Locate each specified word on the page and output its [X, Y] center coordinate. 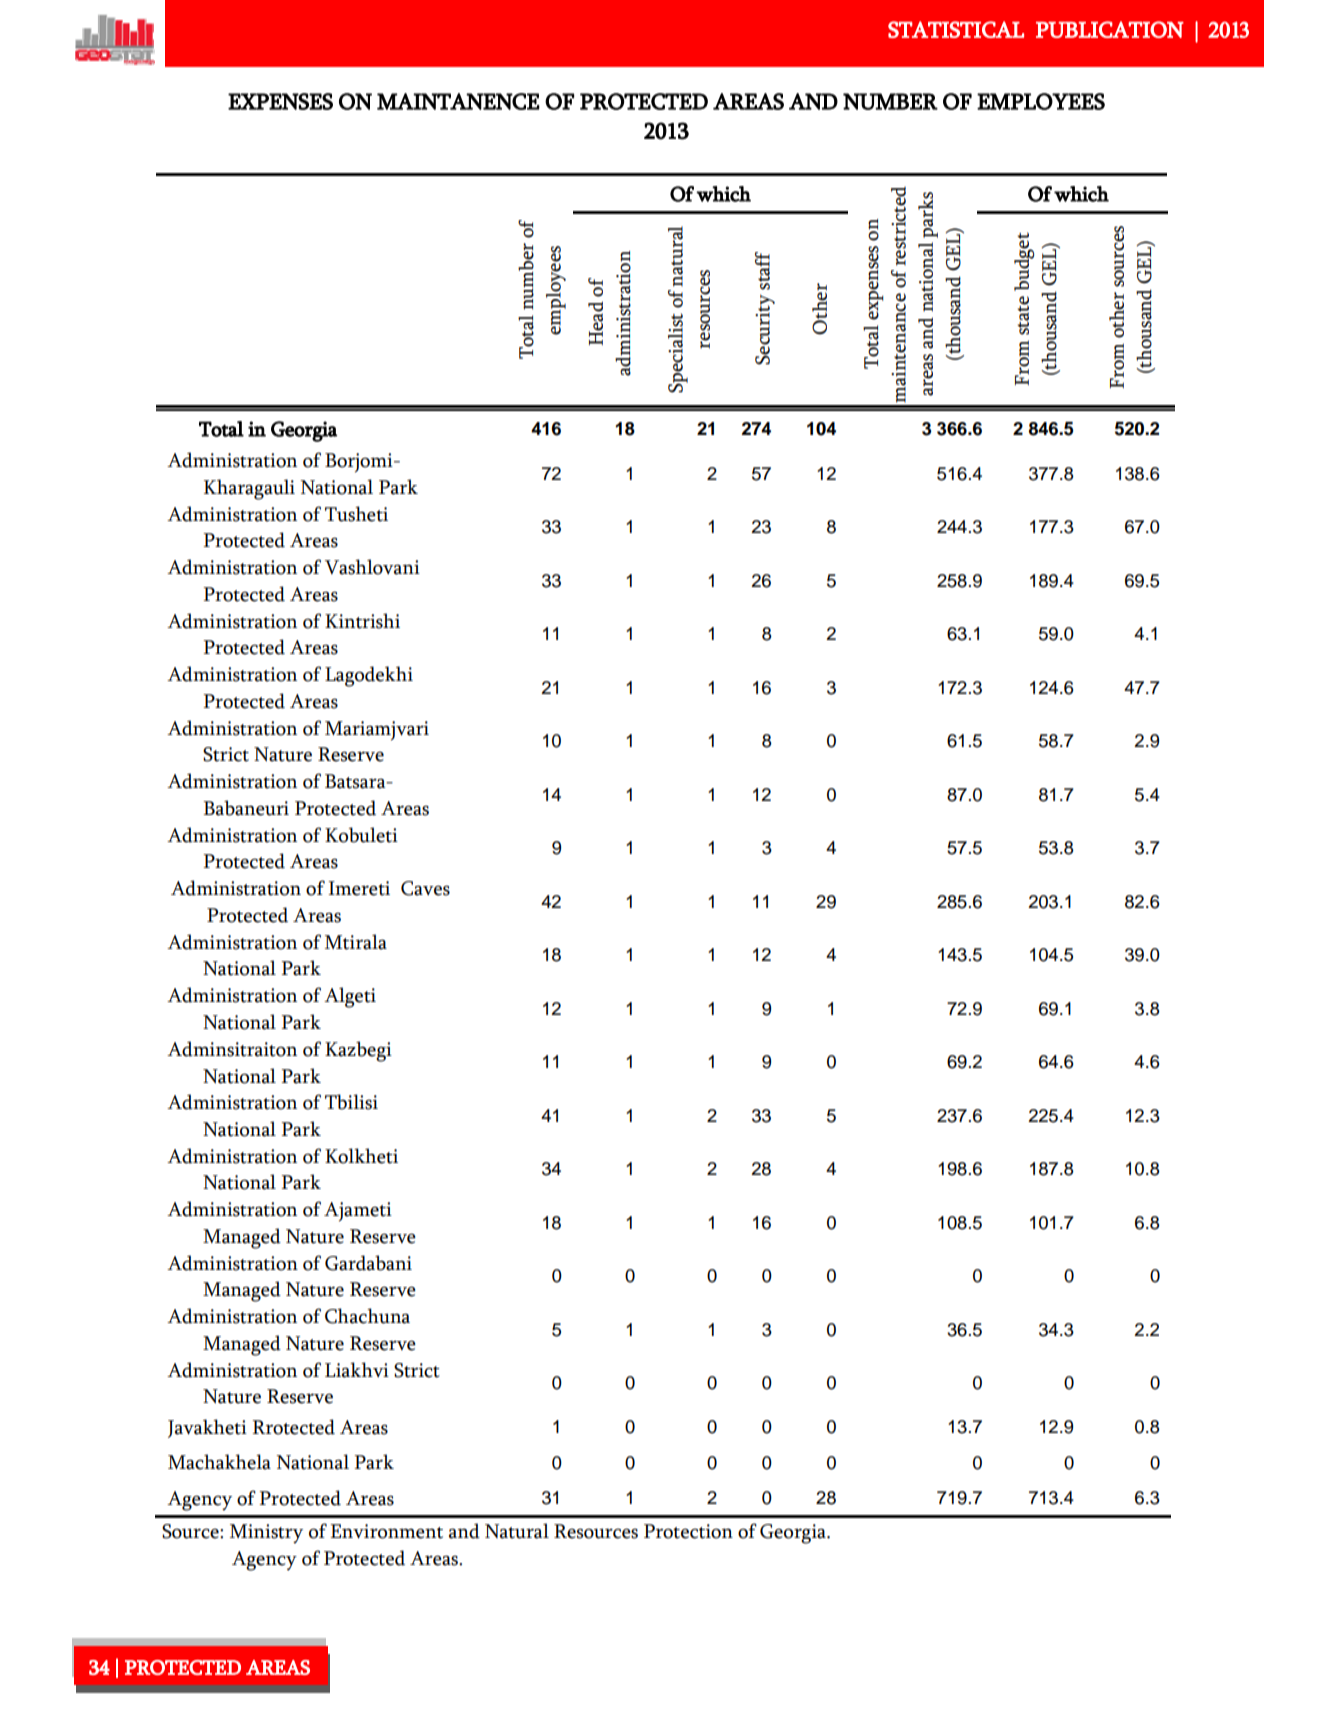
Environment [386, 1531]
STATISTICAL [956, 29]
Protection [688, 1531]
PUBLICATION [1110, 29]
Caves [425, 888]
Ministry [266, 1534]
